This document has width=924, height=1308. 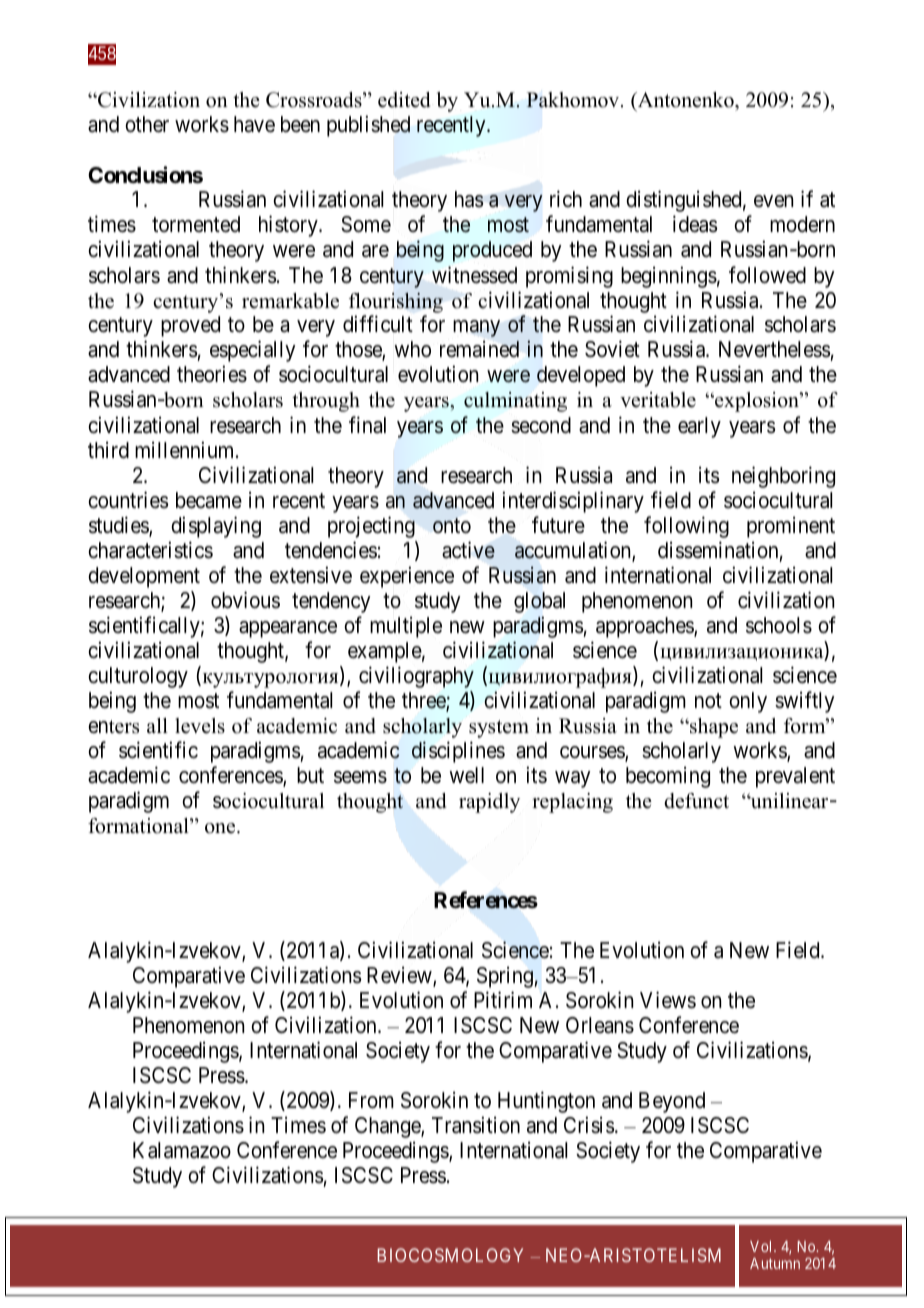 I want to click on not, so click(x=708, y=701).
